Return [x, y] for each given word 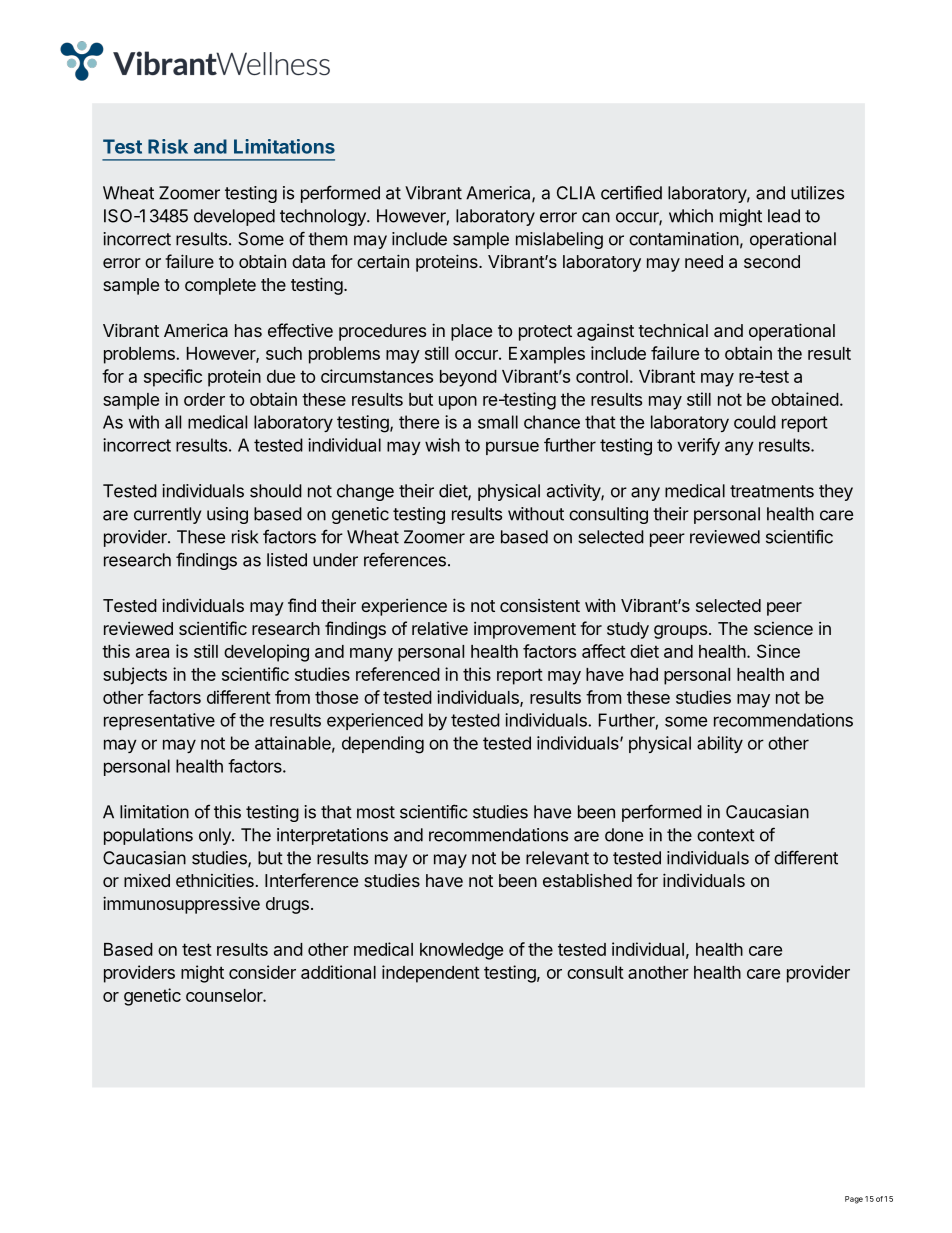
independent [431, 974]
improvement [525, 630]
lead [784, 216]
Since [778, 651]
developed [234, 217]
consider [262, 972]
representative [159, 721]
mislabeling [559, 240]
